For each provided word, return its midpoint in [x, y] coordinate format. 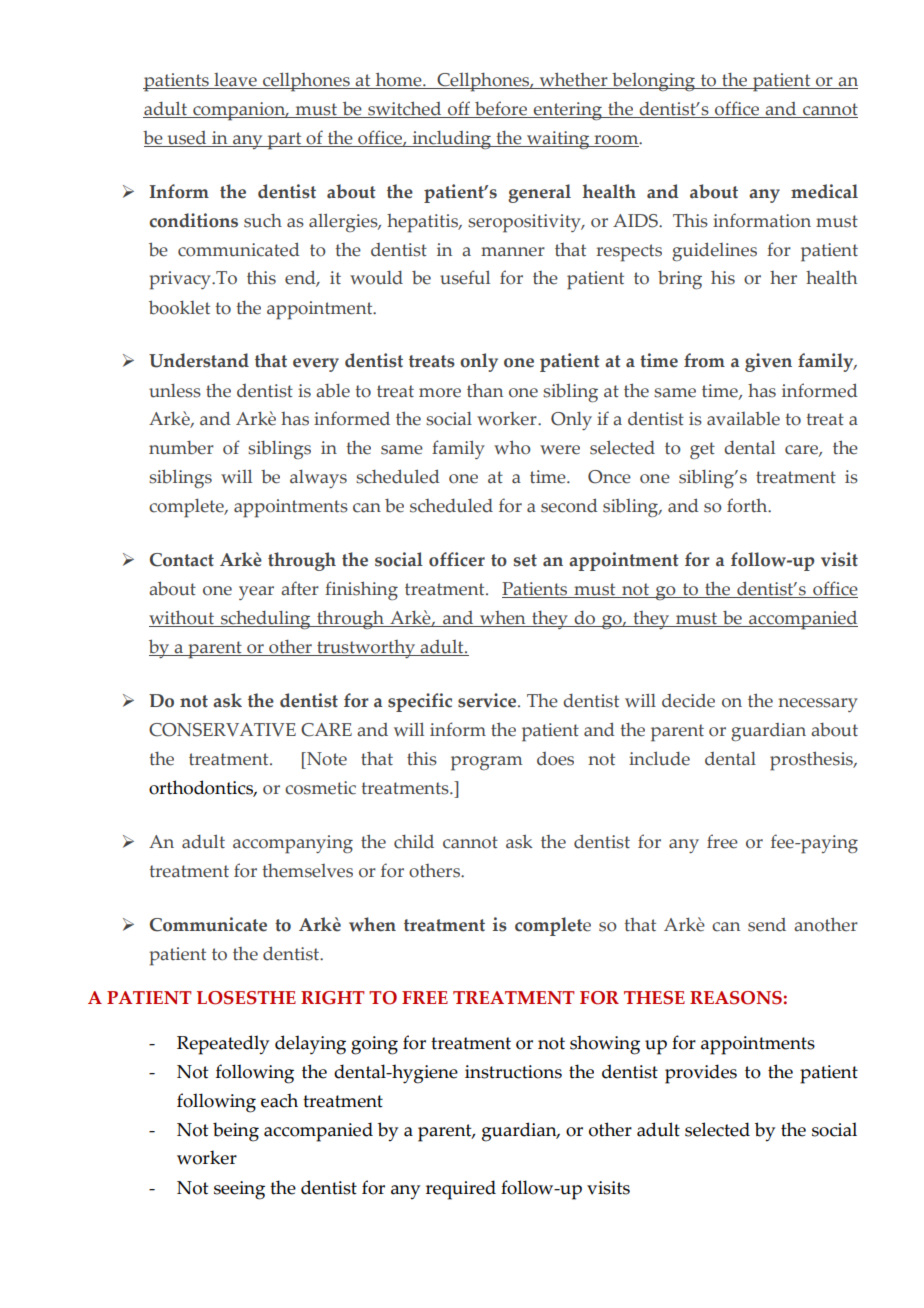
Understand [199, 360]
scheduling [266, 620]
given [768, 362]
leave [235, 81]
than [485, 390]
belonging [654, 82]
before [501, 109]
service [488, 700]
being [236, 1132]
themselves [307, 871]
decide [688, 701]
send [767, 925]
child [414, 842]
